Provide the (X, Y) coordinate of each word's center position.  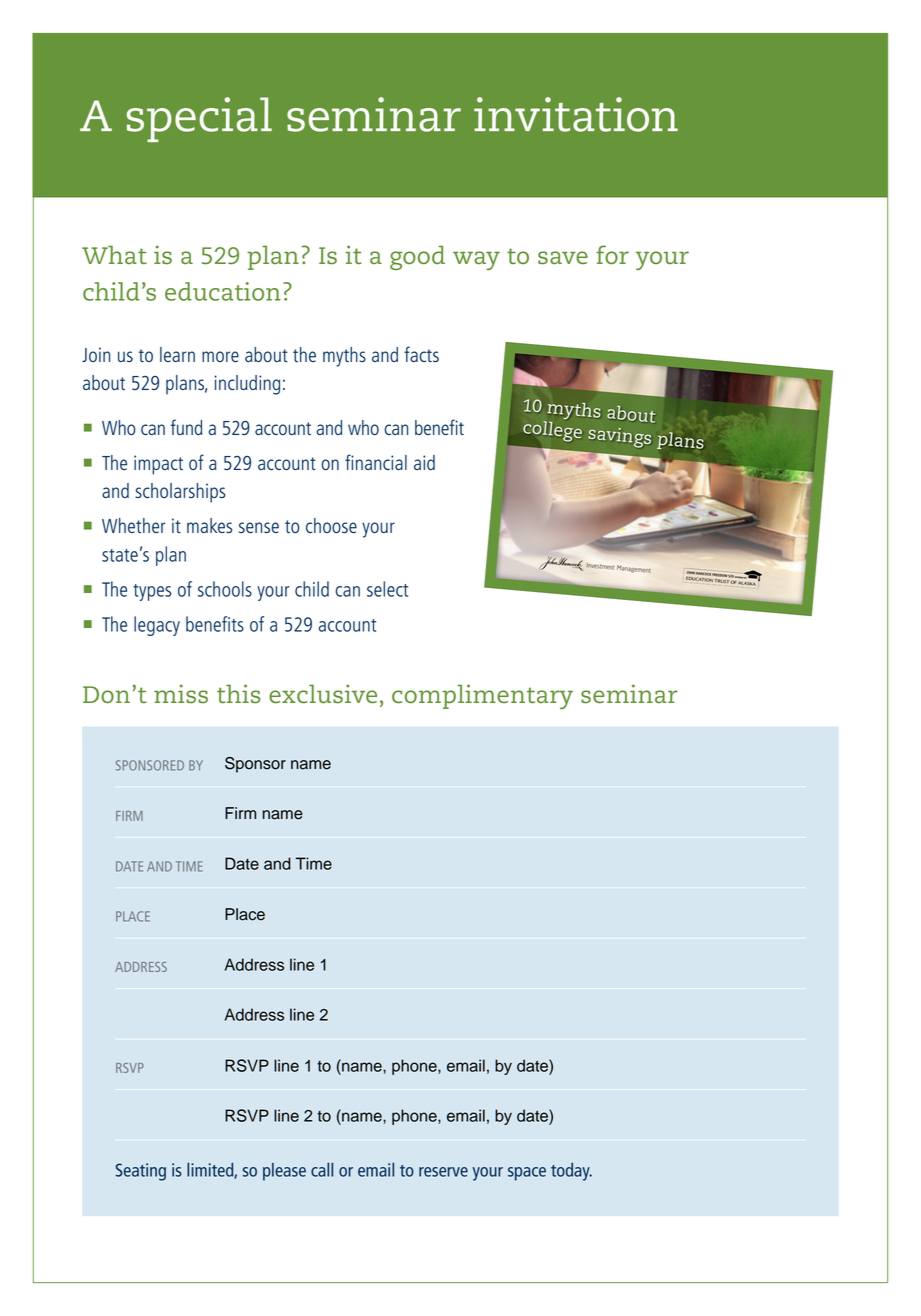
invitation (576, 114)
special (199, 119)
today (571, 1172)
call (322, 1169)
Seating (141, 1172)
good (417, 258)
